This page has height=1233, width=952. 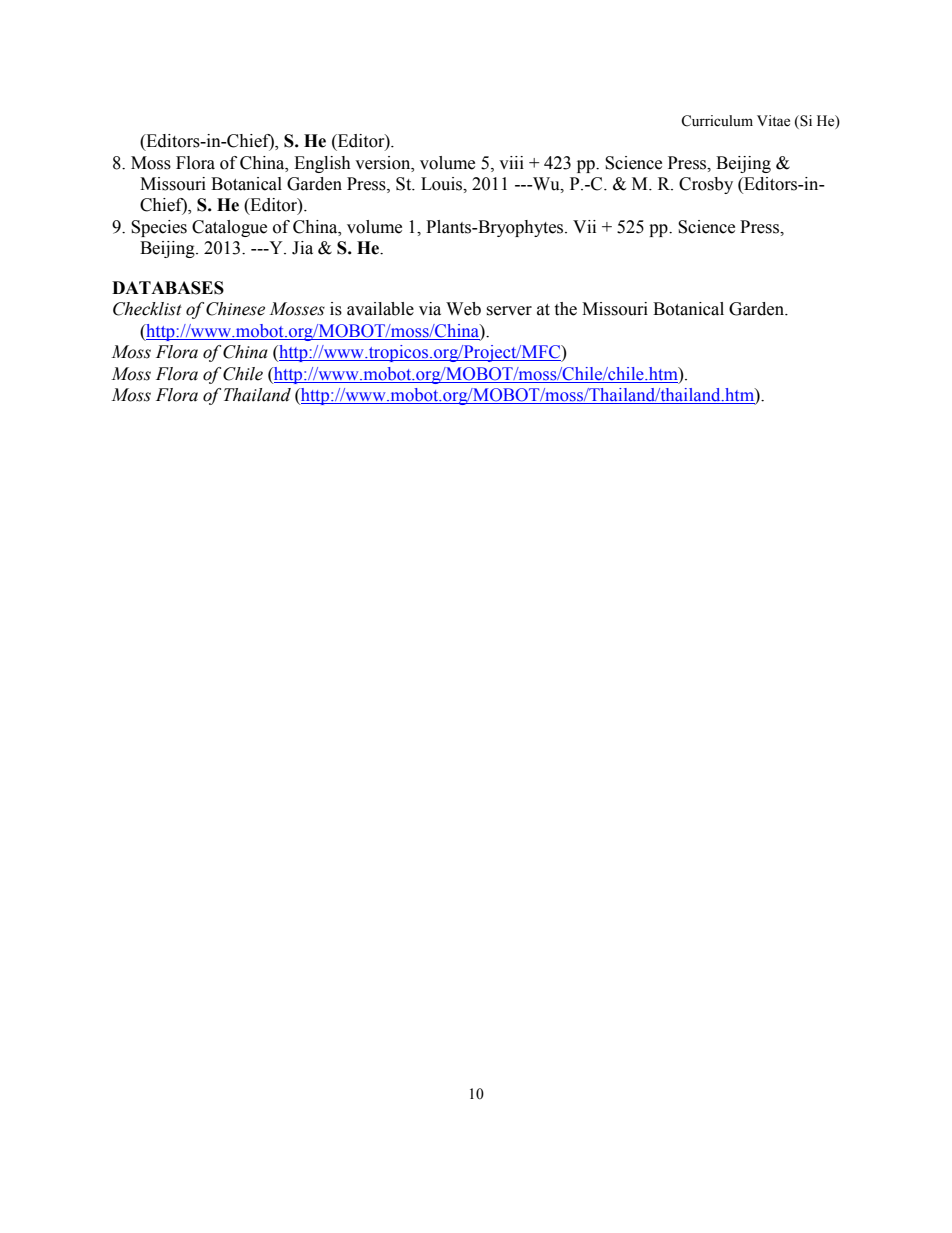 What do you see at coordinates (565, 309) in the page?
I see `the` at bounding box center [565, 309].
